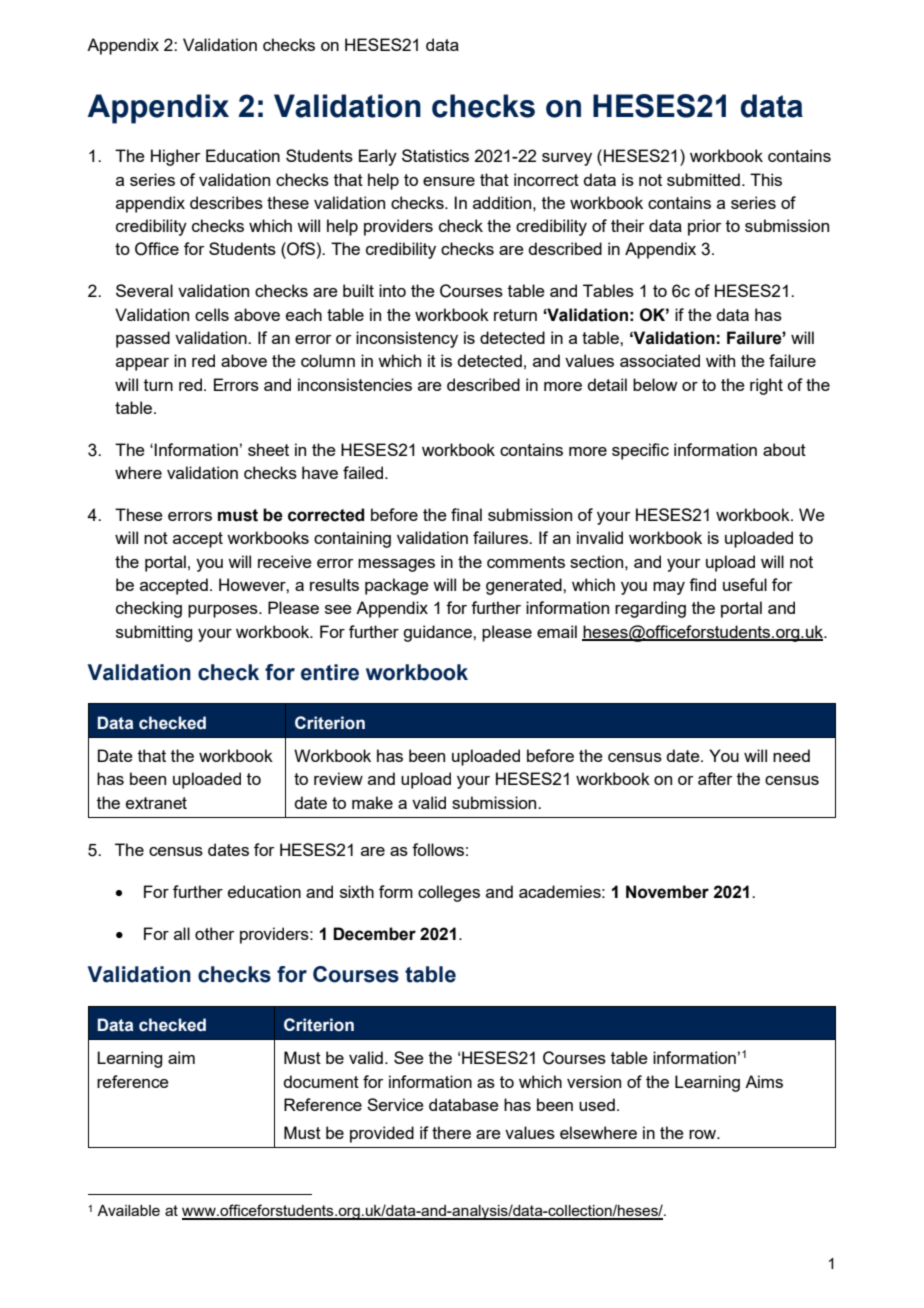  What do you see at coordinates (702, 584) in the document?
I see `find` at bounding box center [702, 584].
